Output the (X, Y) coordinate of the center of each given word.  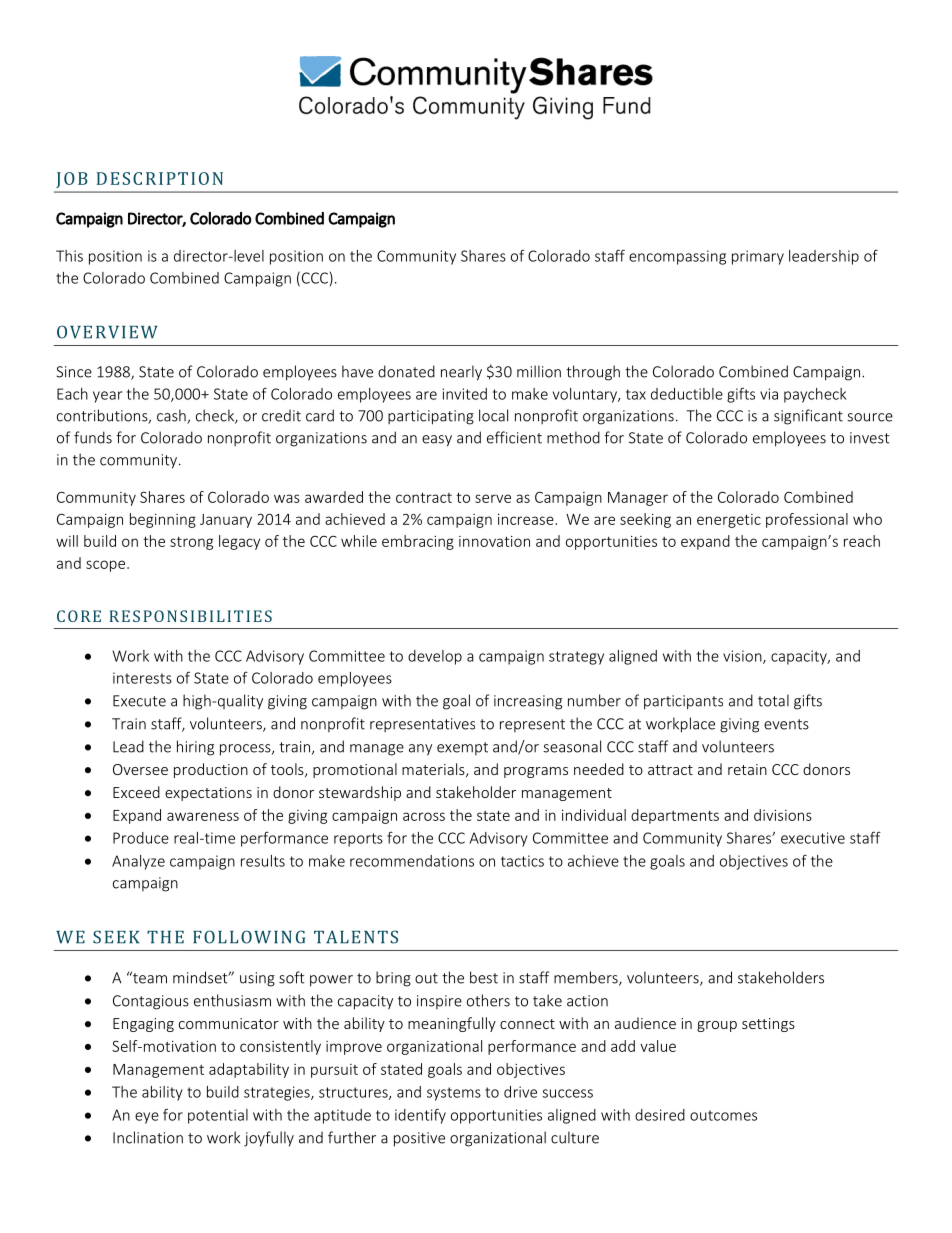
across (424, 816)
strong (191, 543)
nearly (461, 373)
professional (807, 520)
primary (758, 257)
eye (147, 1118)
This (69, 256)
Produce (141, 838)
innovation (494, 541)
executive (813, 838)
